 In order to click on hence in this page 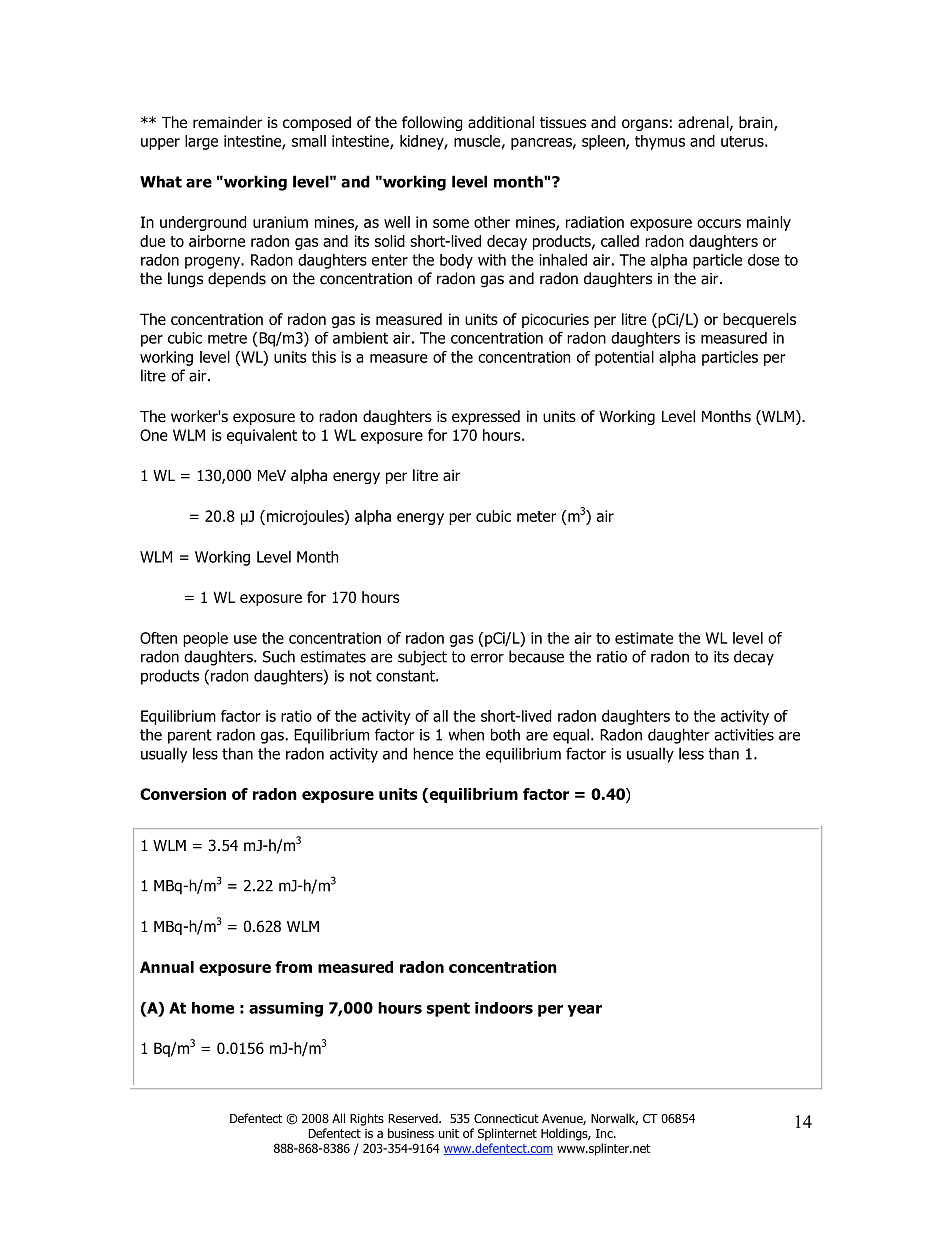, I will do `click(433, 753)`.
